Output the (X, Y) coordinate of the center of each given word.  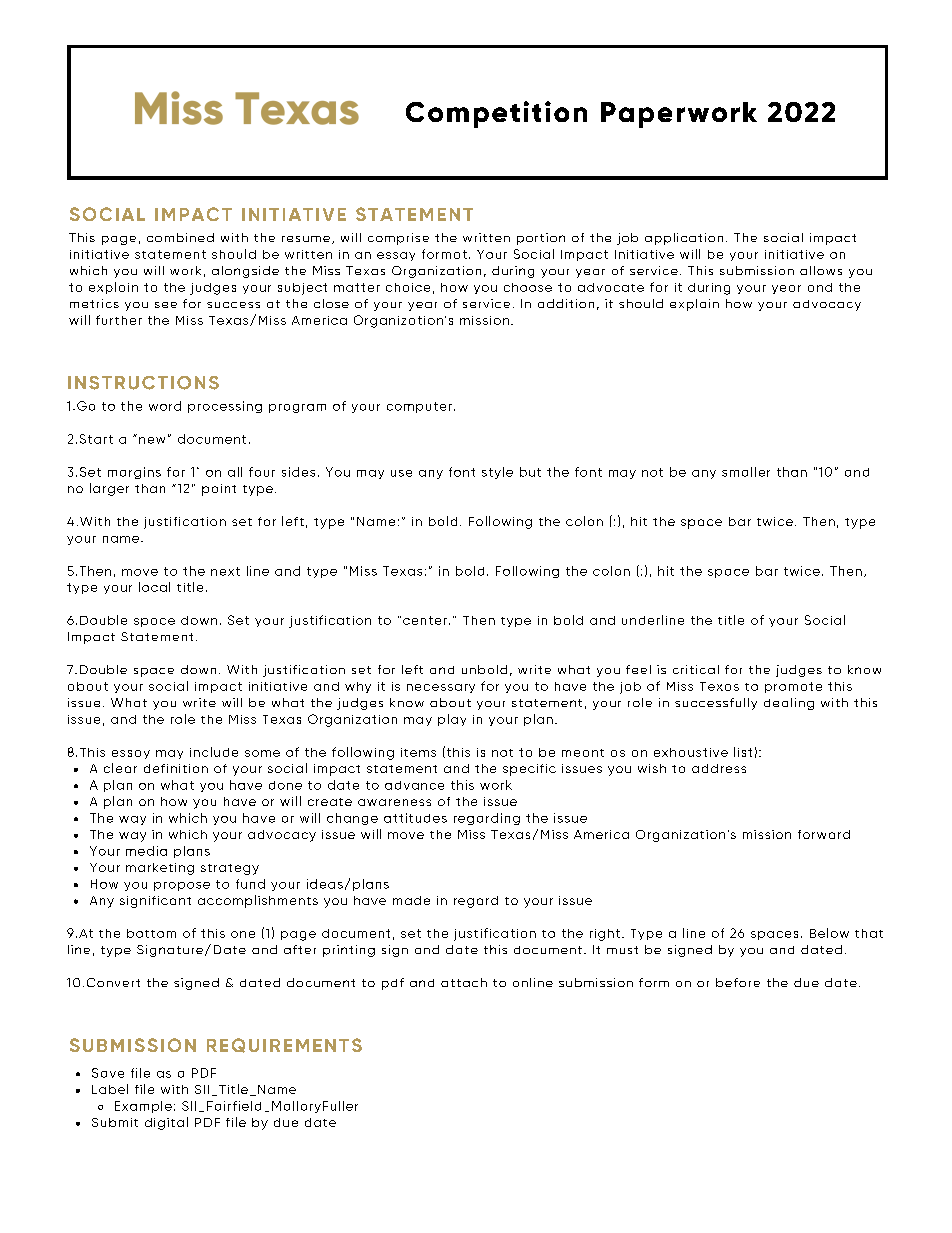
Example (143, 1107)
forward (824, 834)
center (425, 620)
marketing (160, 869)
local (154, 587)
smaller (746, 472)
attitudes (415, 818)
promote (793, 687)
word (165, 406)
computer (419, 407)
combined (180, 237)
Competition (496, 114)
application (684, 239)
